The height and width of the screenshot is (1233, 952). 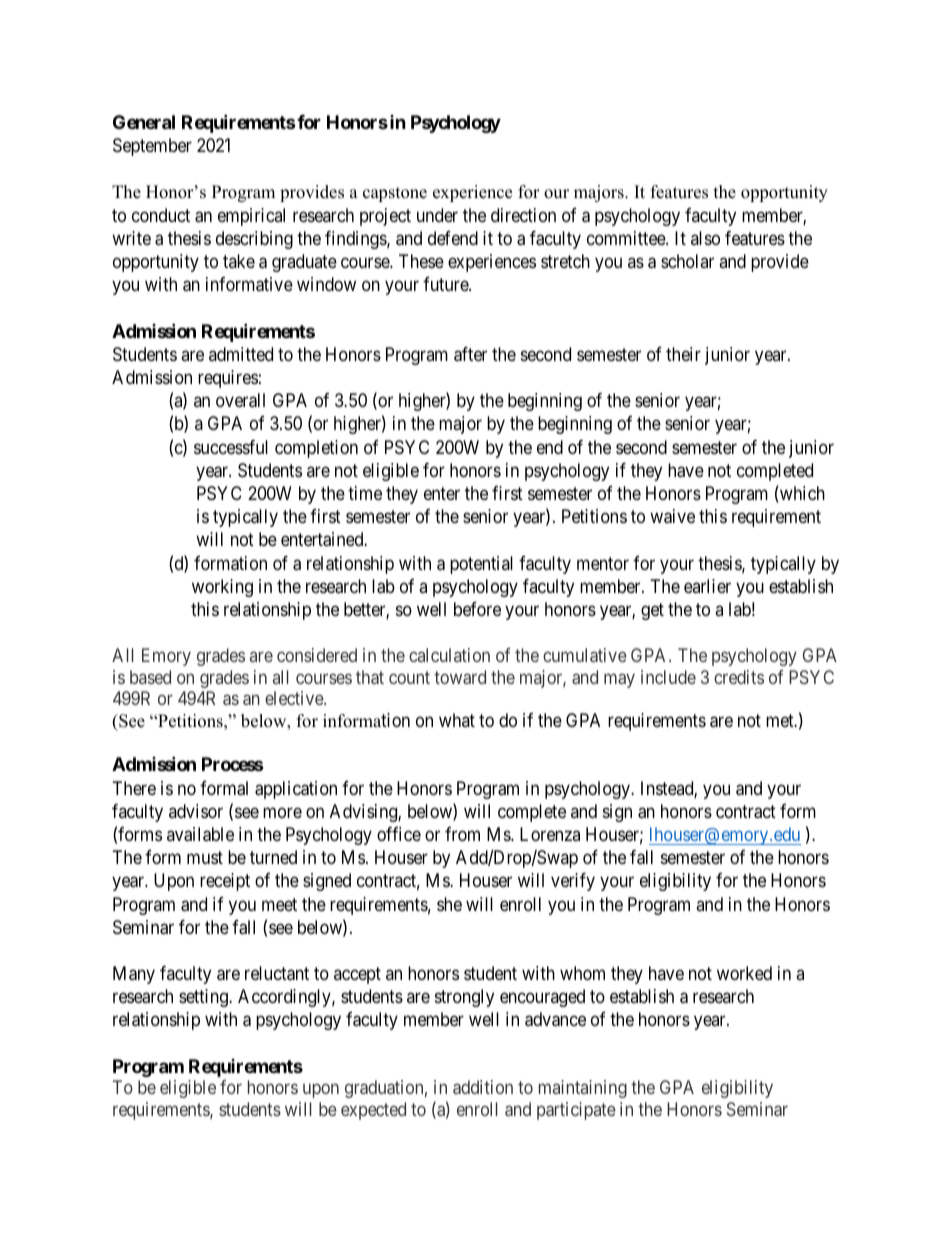 What do you see at coordinates (483, 1087) in the screenshot?
I see `addition` at bounding box center [483, 1087].
